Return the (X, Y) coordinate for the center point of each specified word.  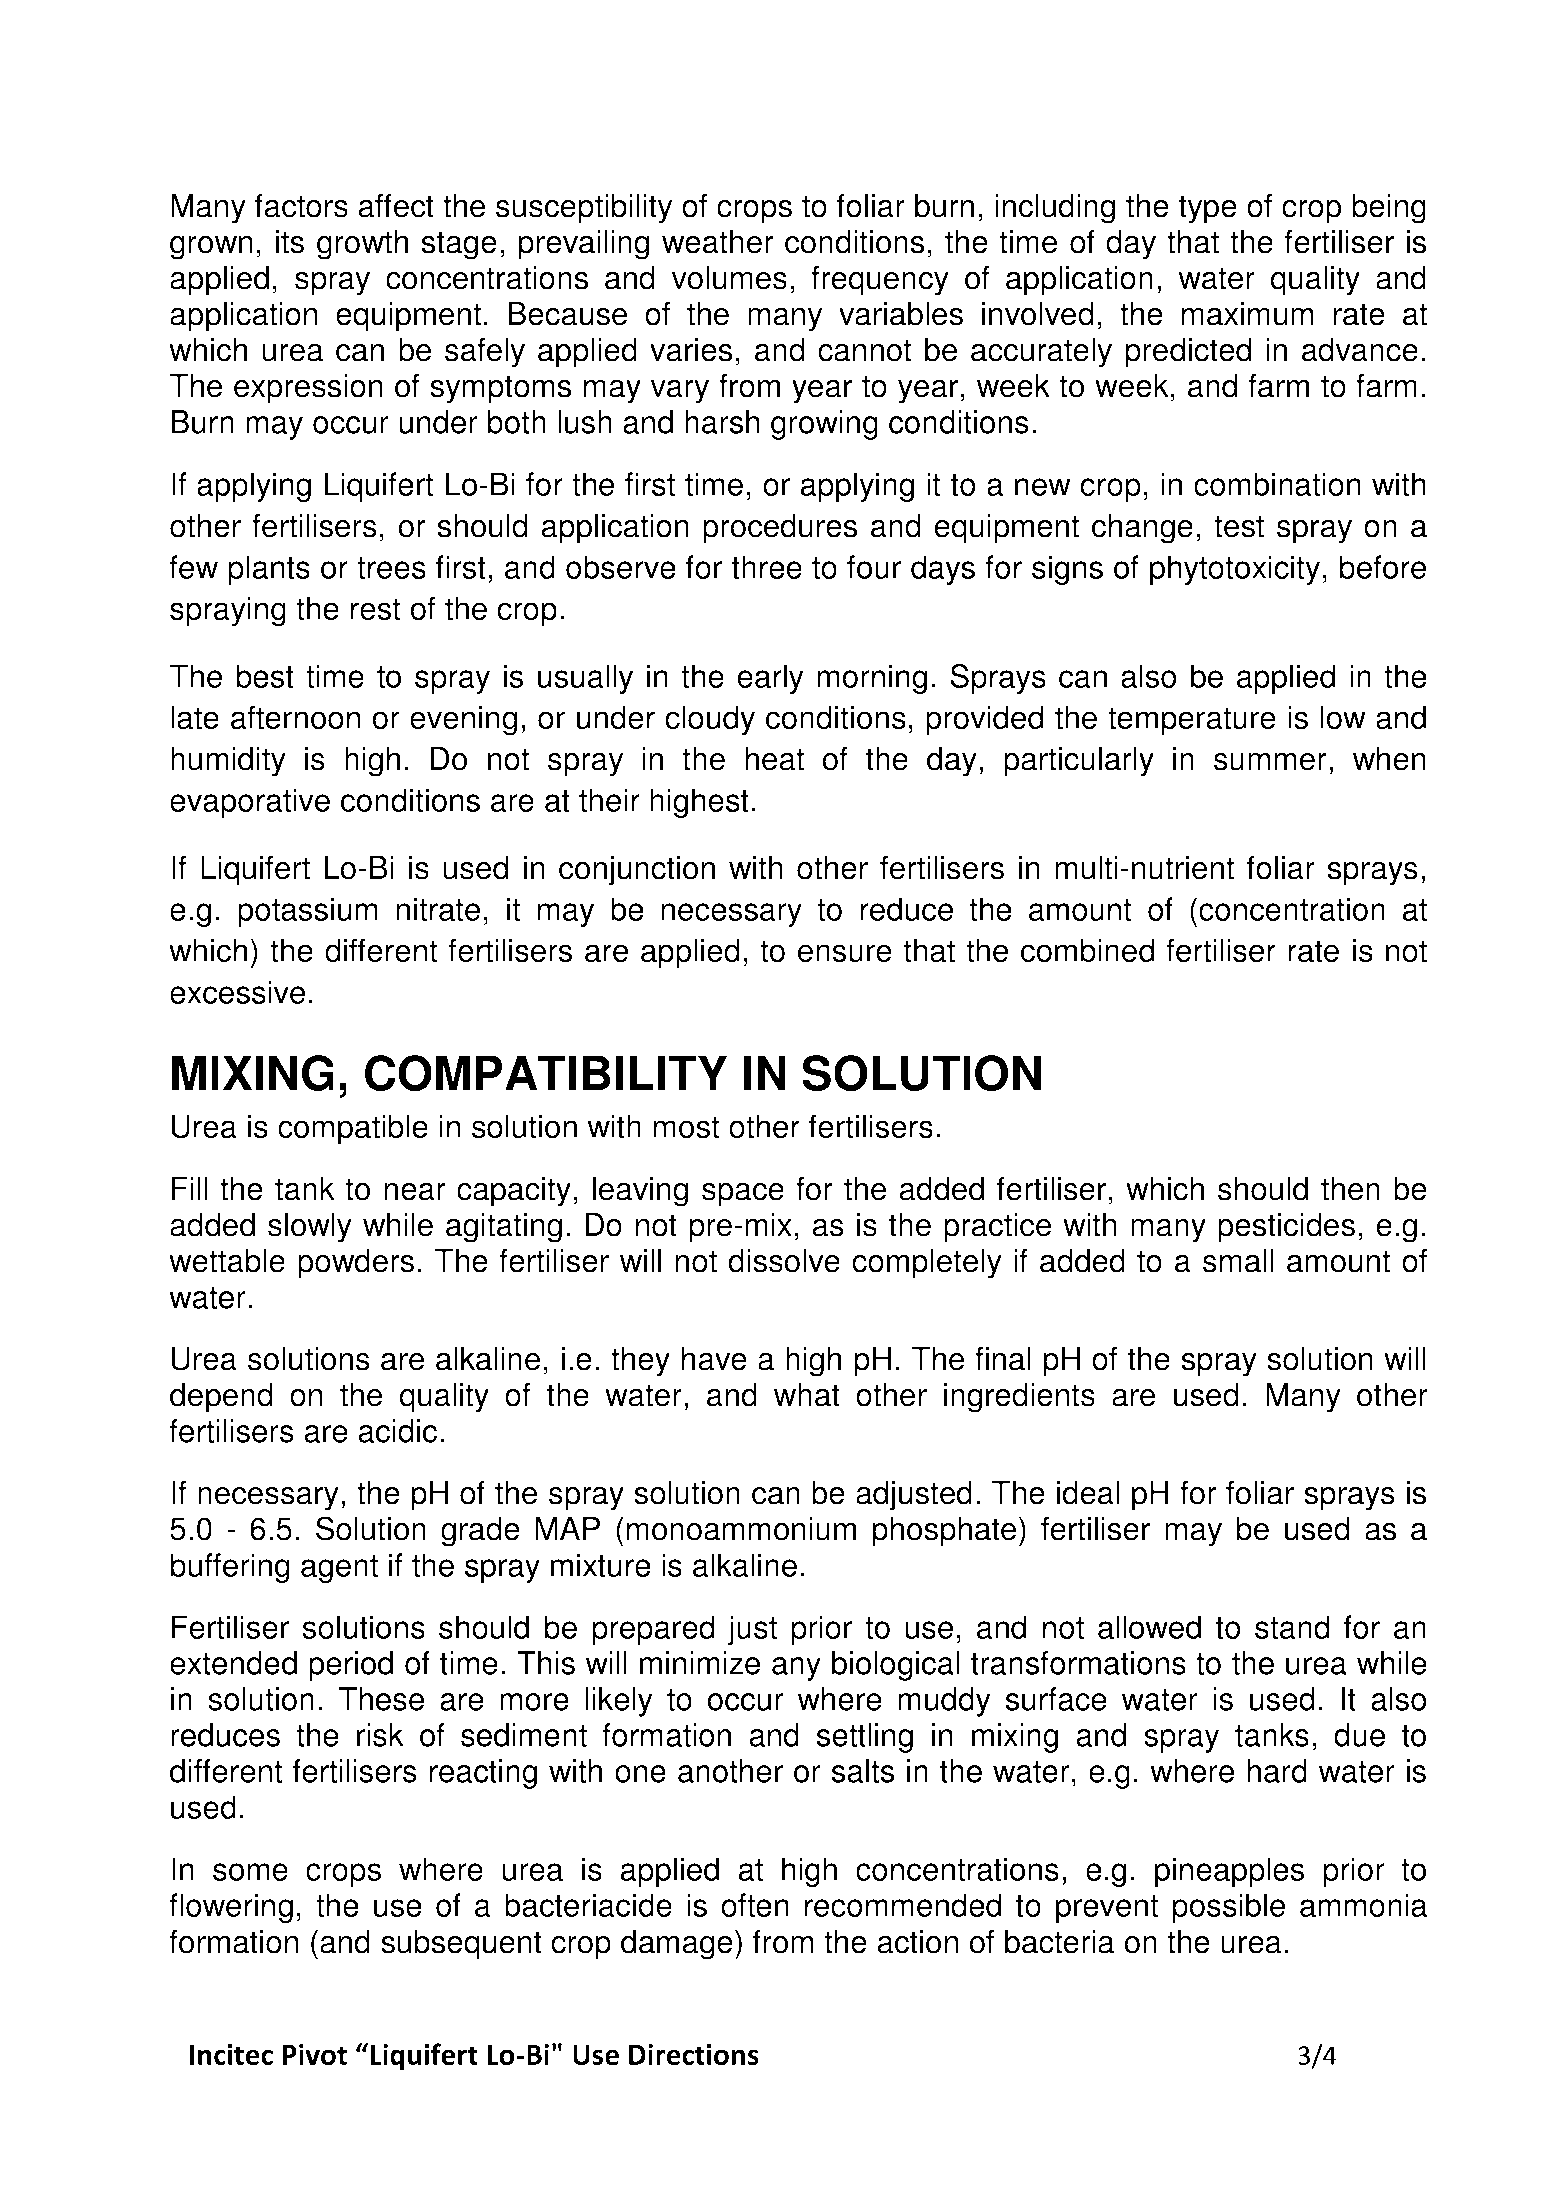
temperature (1192, 721)
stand (1292, 1627)
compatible (353, 1129)
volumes (729, 278)
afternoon (295, 717)
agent (339, 1569)
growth (362, 245)
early (770, 679)
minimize (700, 1663)
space (743, 1195)
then (1350, 1189)
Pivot (315, 2054)
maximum (1247, 314)
